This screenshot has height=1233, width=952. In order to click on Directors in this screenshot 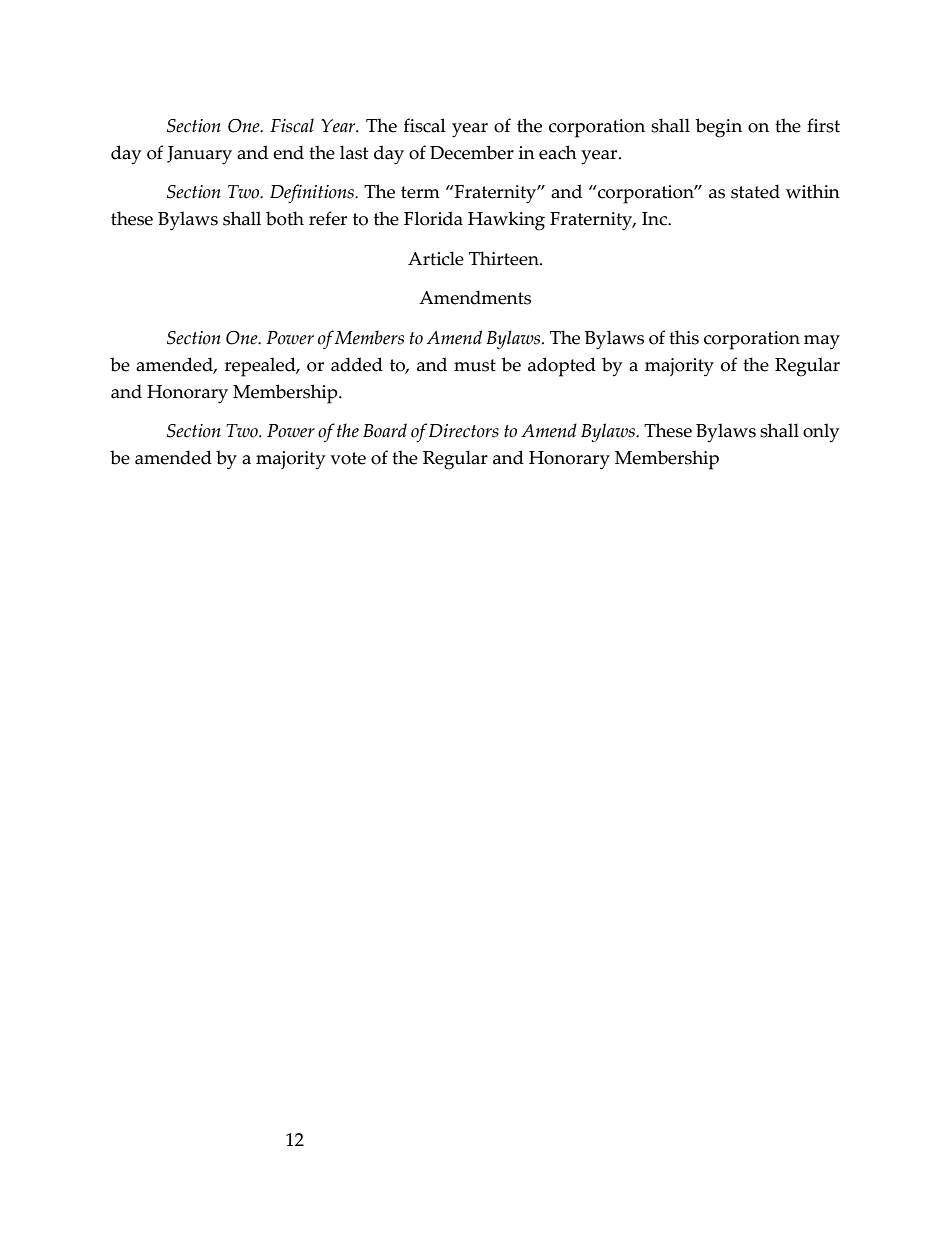, I will do `click(464, 431)`.
